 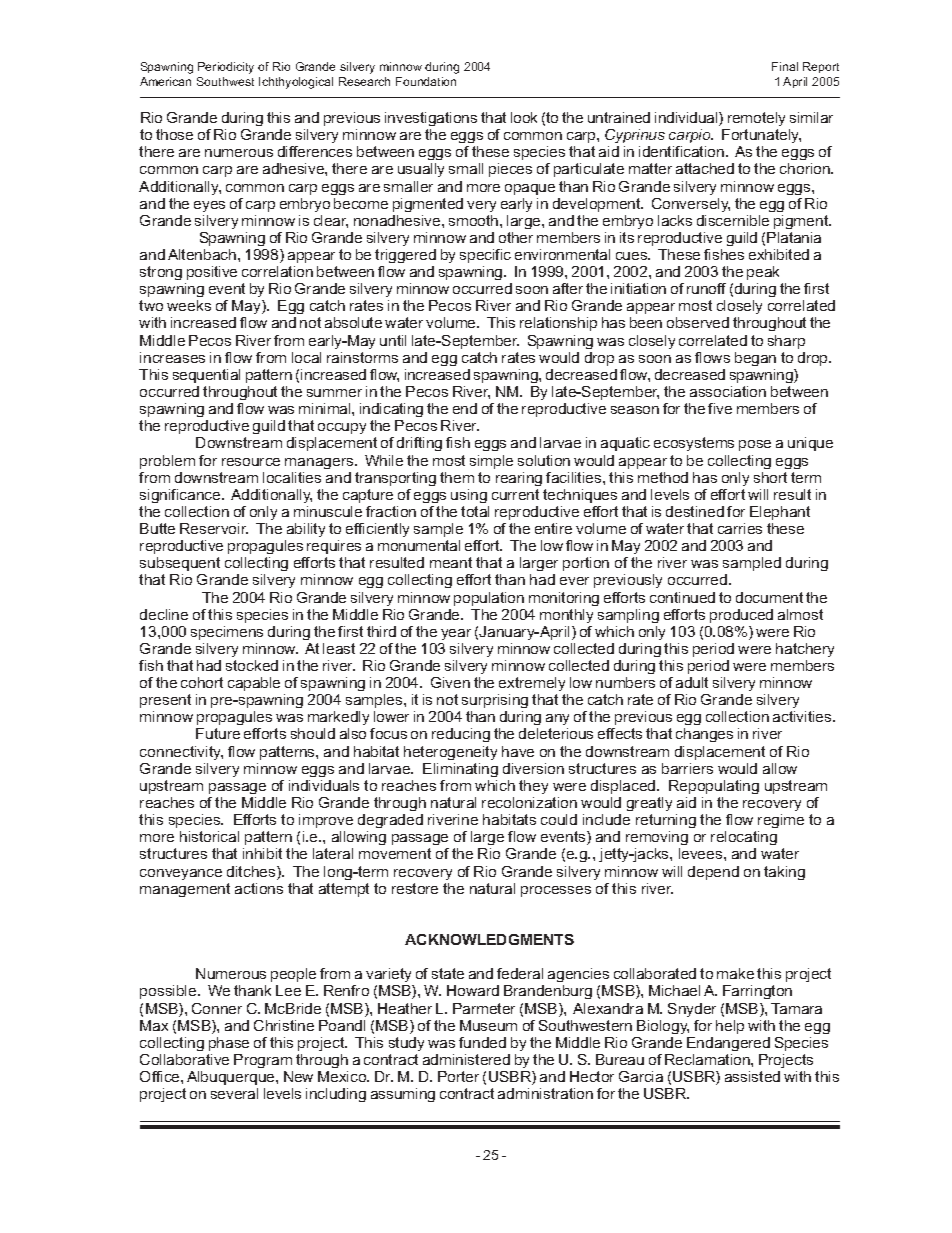 I want to click on document, so click(x=769, y=597).
